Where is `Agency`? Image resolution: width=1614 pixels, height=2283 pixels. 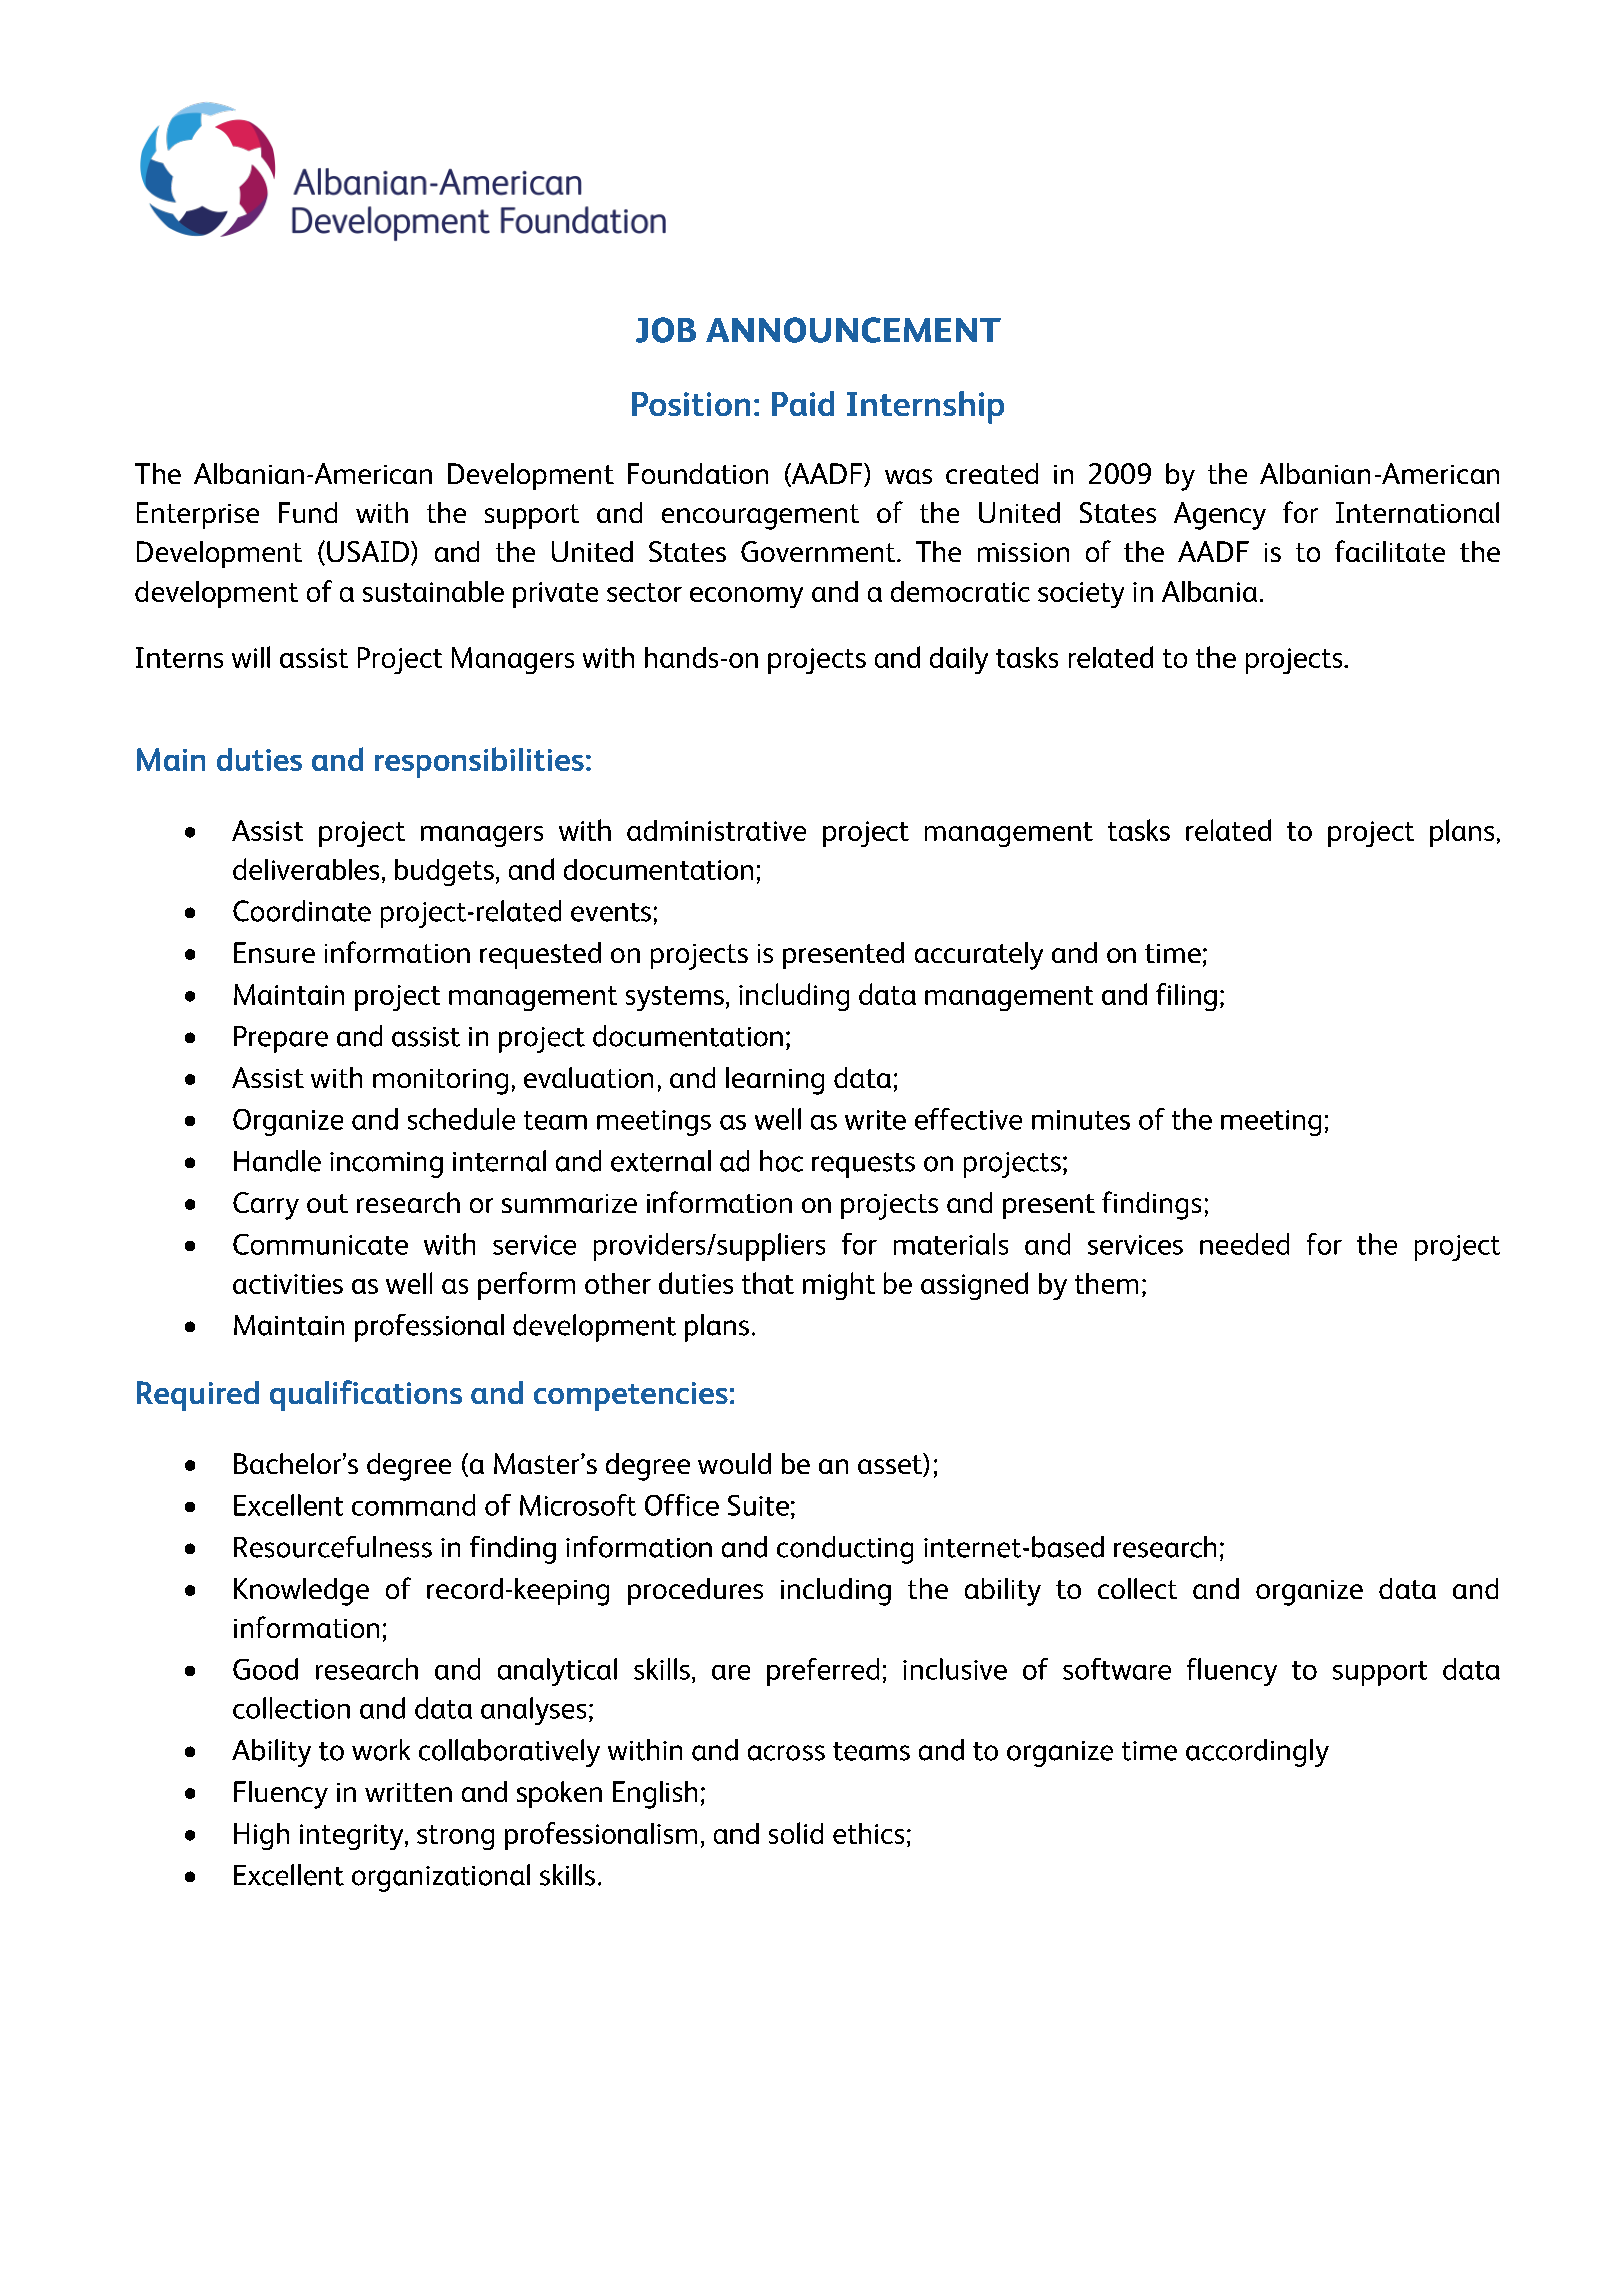
Agency is located at coordinates (1220, 516).
